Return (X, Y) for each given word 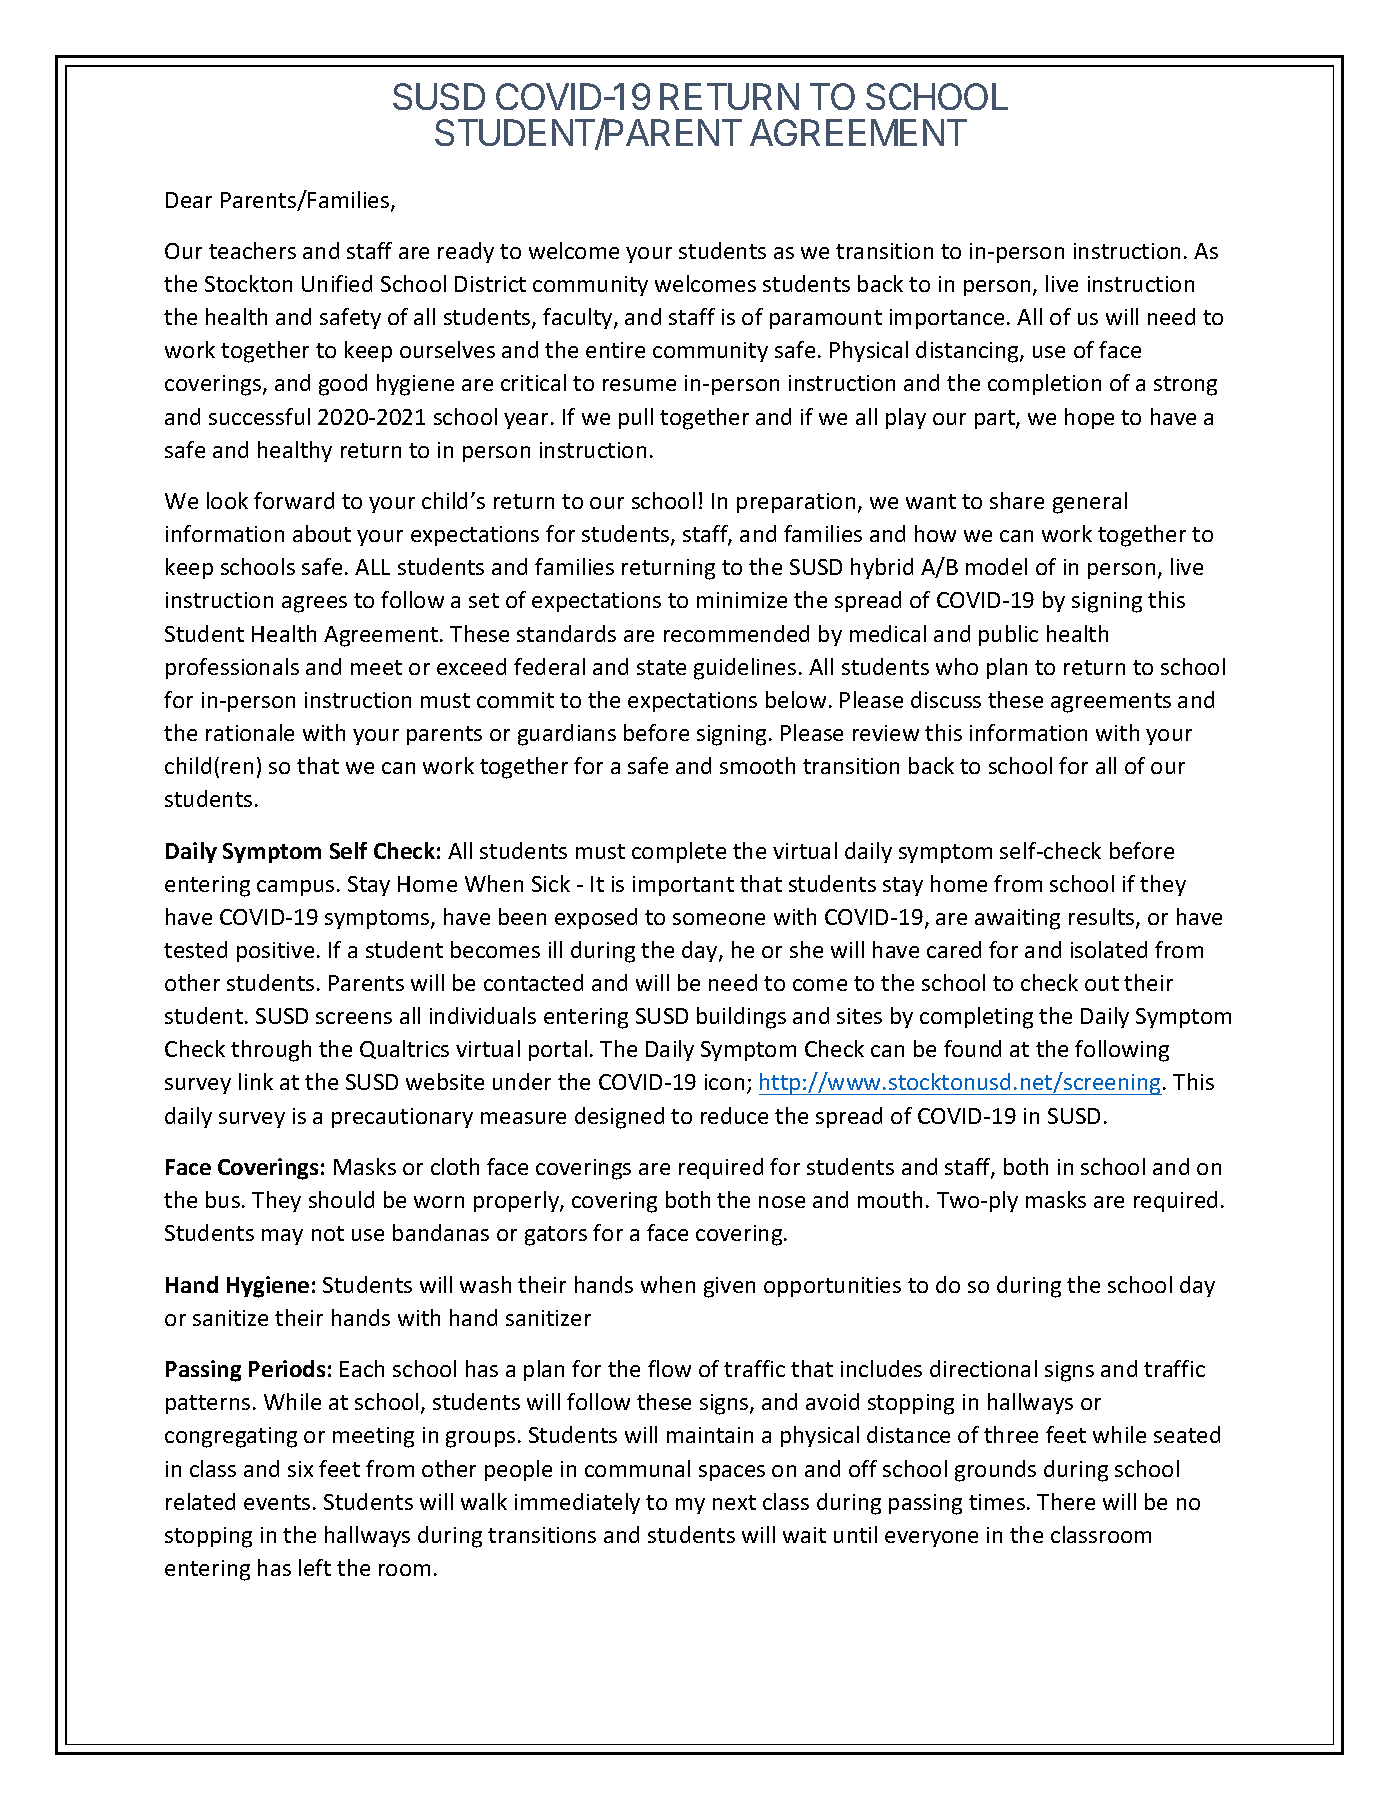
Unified (337, 283)
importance (947, 319)
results (1103, 918)
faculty (579, 318)
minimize (742, 600)
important (683, 886)
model (996, 566)
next (734, 1502)
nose (782, 1202)
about (322, 533)
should (341, 1199)
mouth (890, 1199)
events (277, 1502)
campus (295, 888)
